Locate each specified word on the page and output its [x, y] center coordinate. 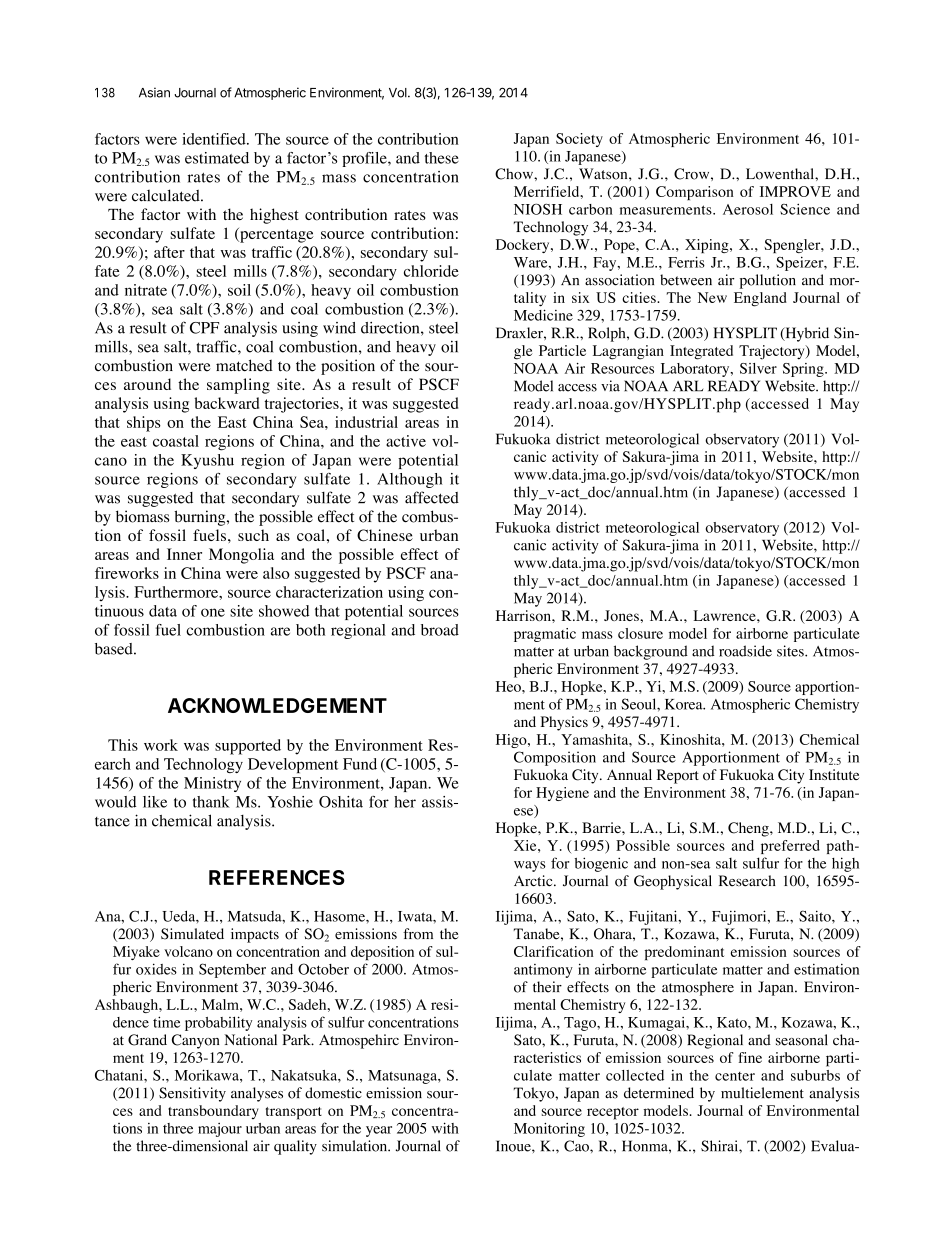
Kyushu [207, 461]
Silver [758, 368]
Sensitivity [192, 1094]
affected [432, 497]
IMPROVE [795, 191]
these [442, 158]
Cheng [749, 829]
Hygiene [562, 794]
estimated [217, 158]
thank [211, 802]
